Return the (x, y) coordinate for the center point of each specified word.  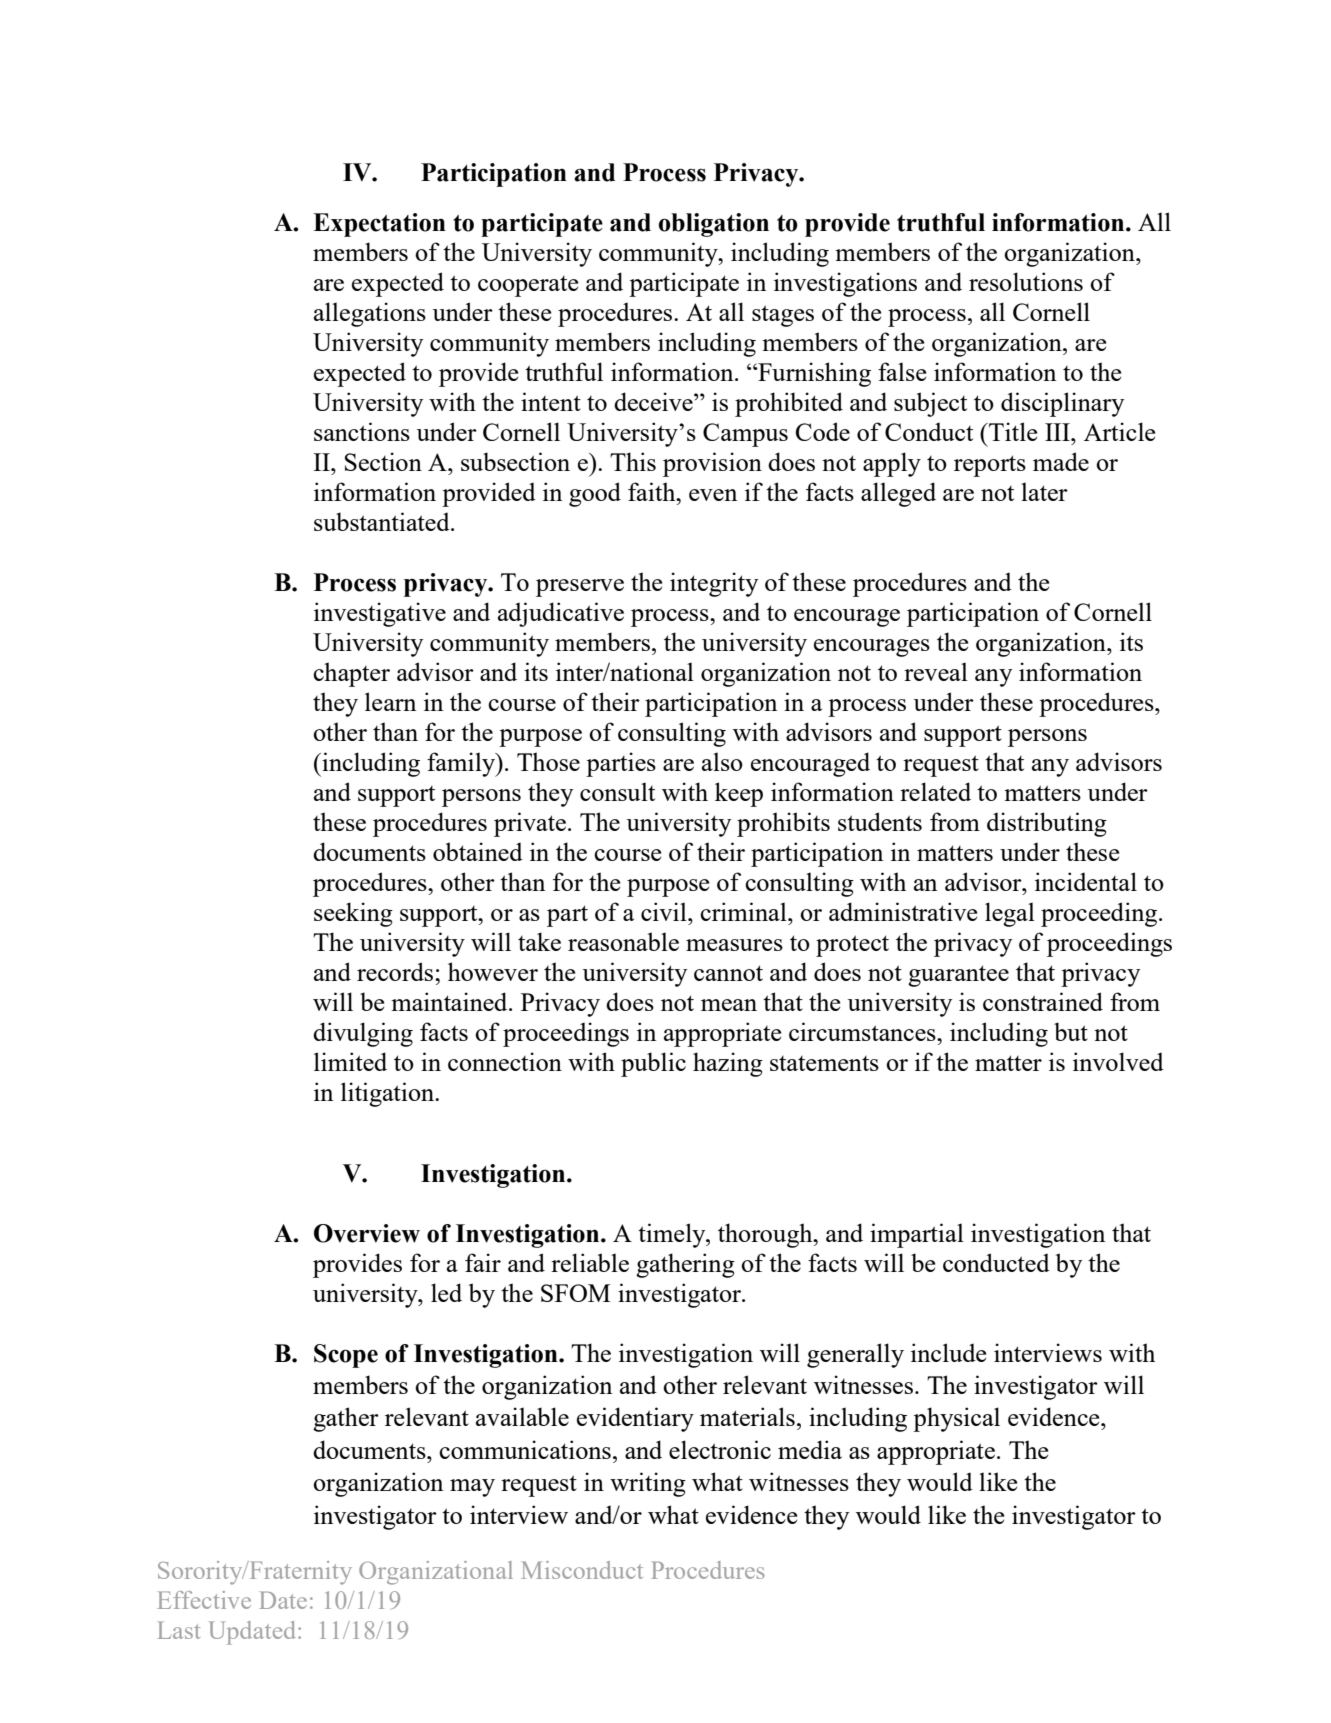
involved (1118, 1061)
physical (956, 1419)
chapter (351, 674)
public (653, 1064)
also (722, 761)
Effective (204, 1600)
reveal (936, 671)
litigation (389, 1094)
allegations (370, 314)
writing (648, 1484)
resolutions (1026, 281)
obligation (714, 225)
